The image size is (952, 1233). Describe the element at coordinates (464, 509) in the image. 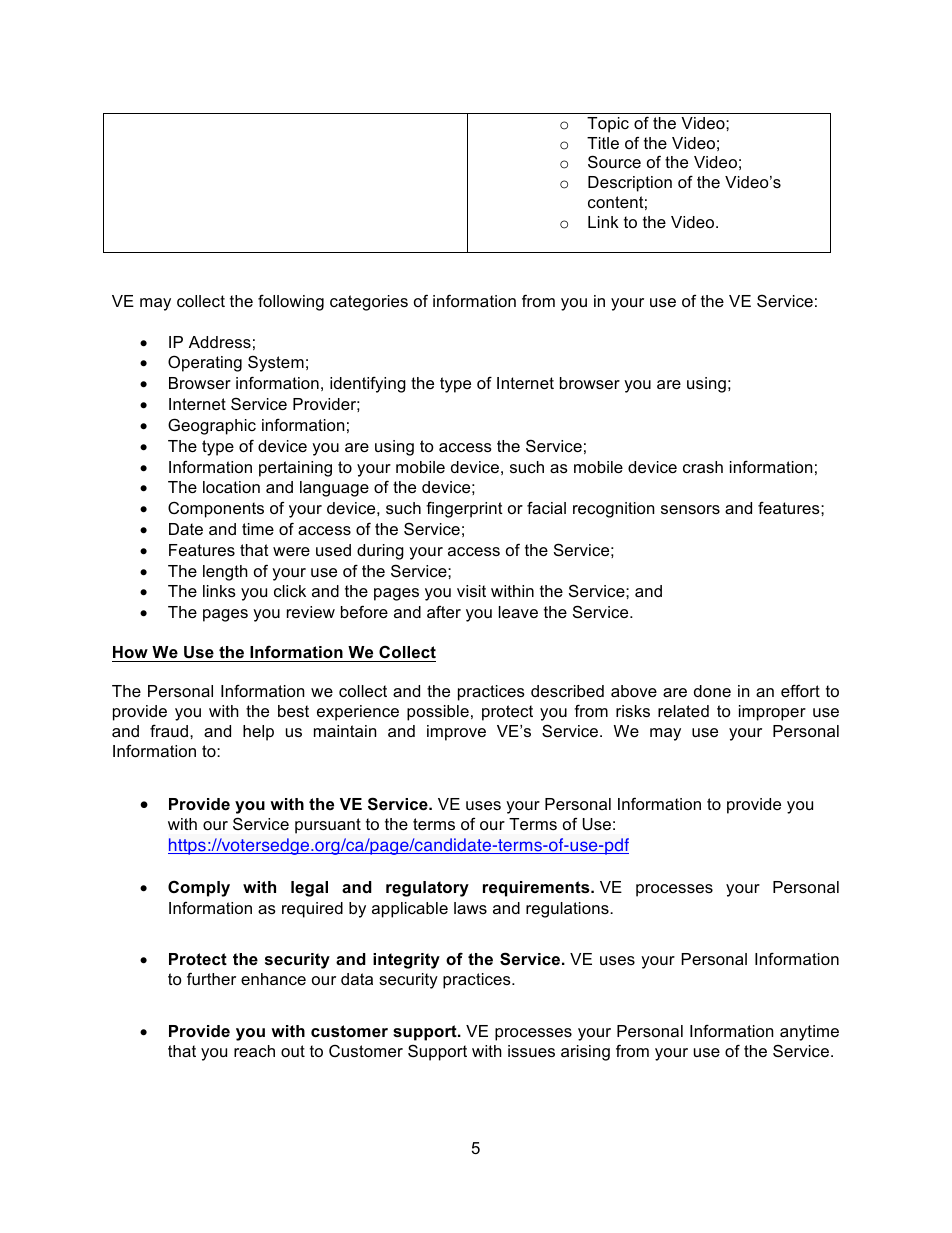

I see `fingerprint` at that location.
